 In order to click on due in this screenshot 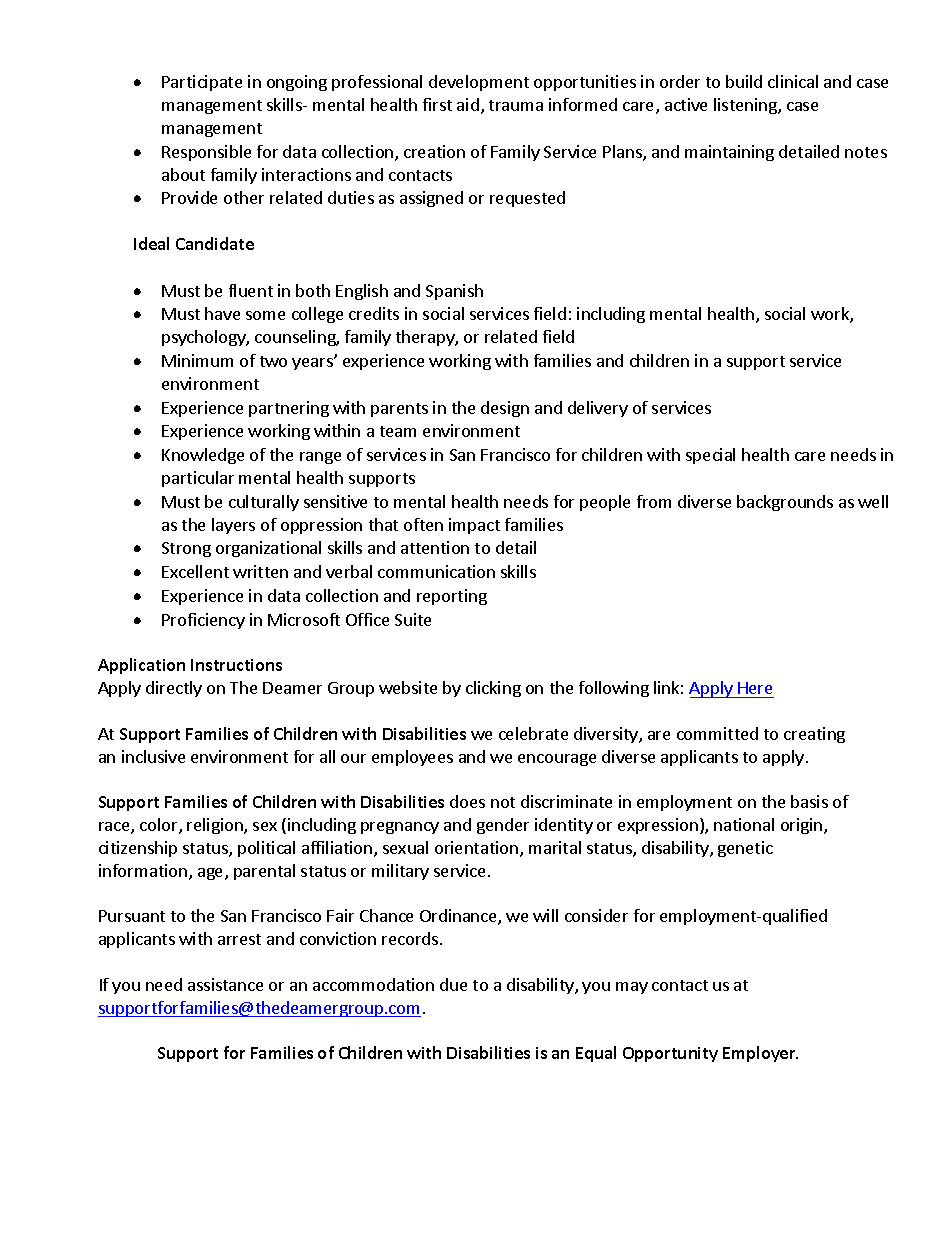, I will do `click(453, 984)`.
